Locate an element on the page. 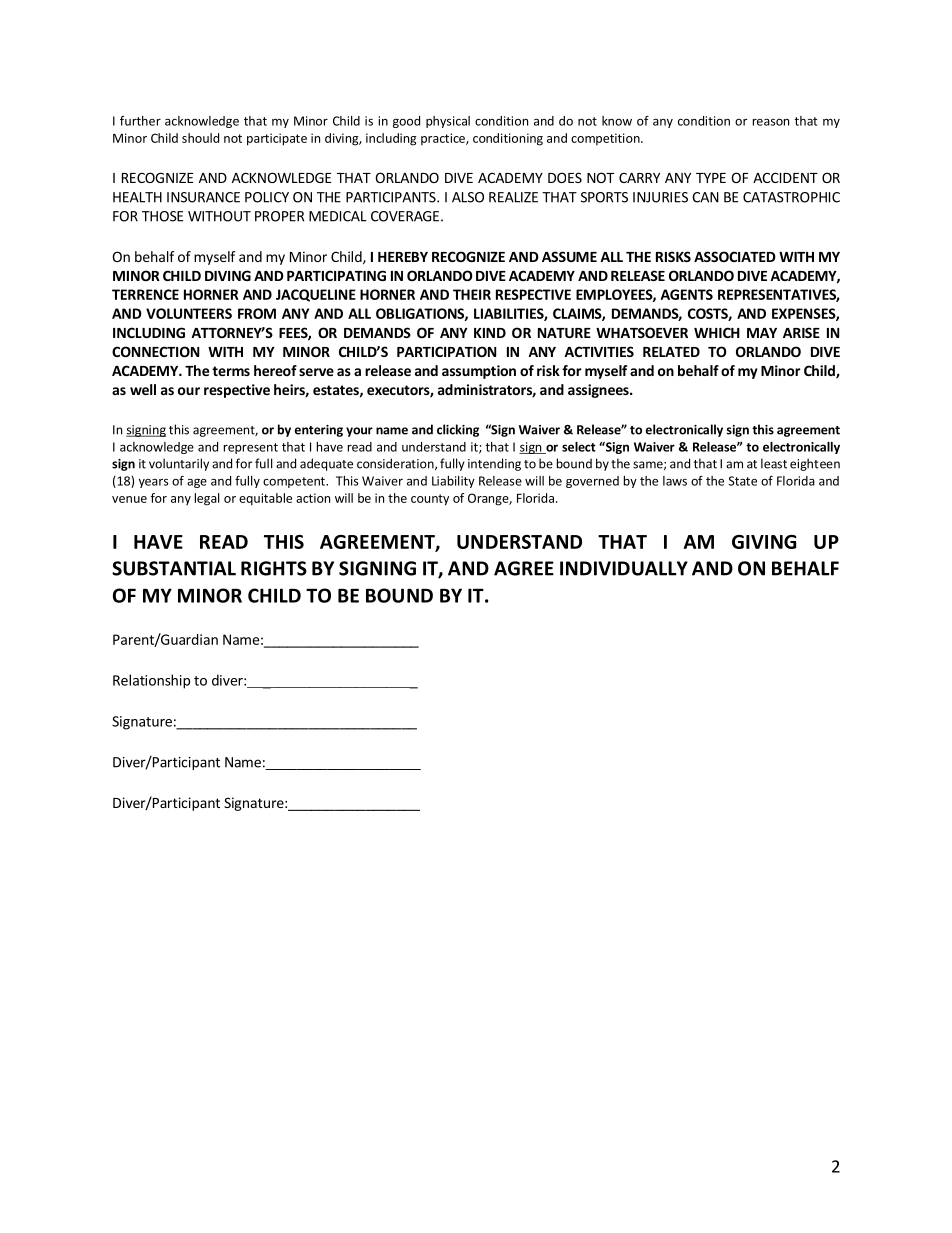  VOLUNTEERS is located at coordinates (189, 313).
